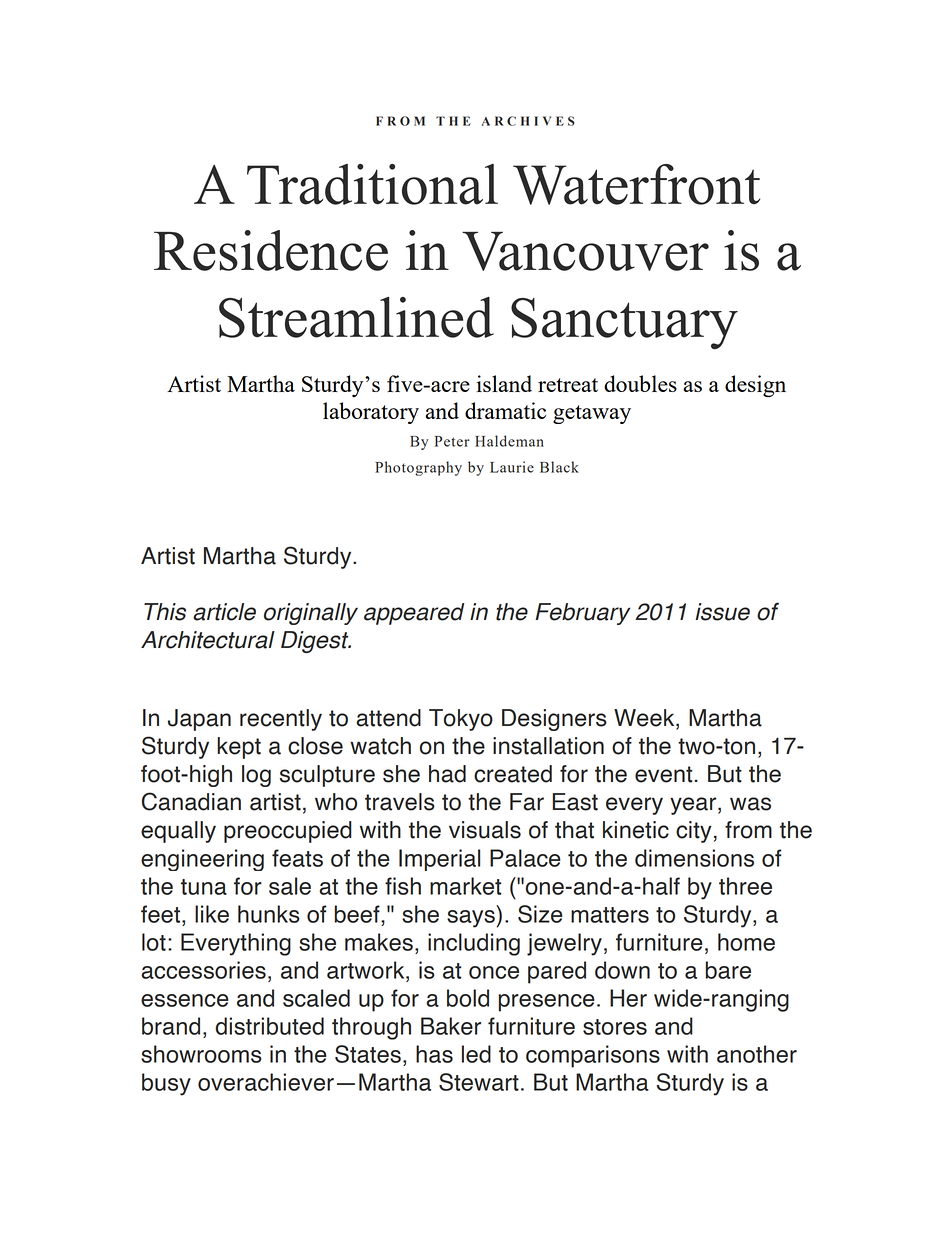 Image resolution: width=952 pixels, height=1233 pixels. I want to click on another, so click(757, 1054).
